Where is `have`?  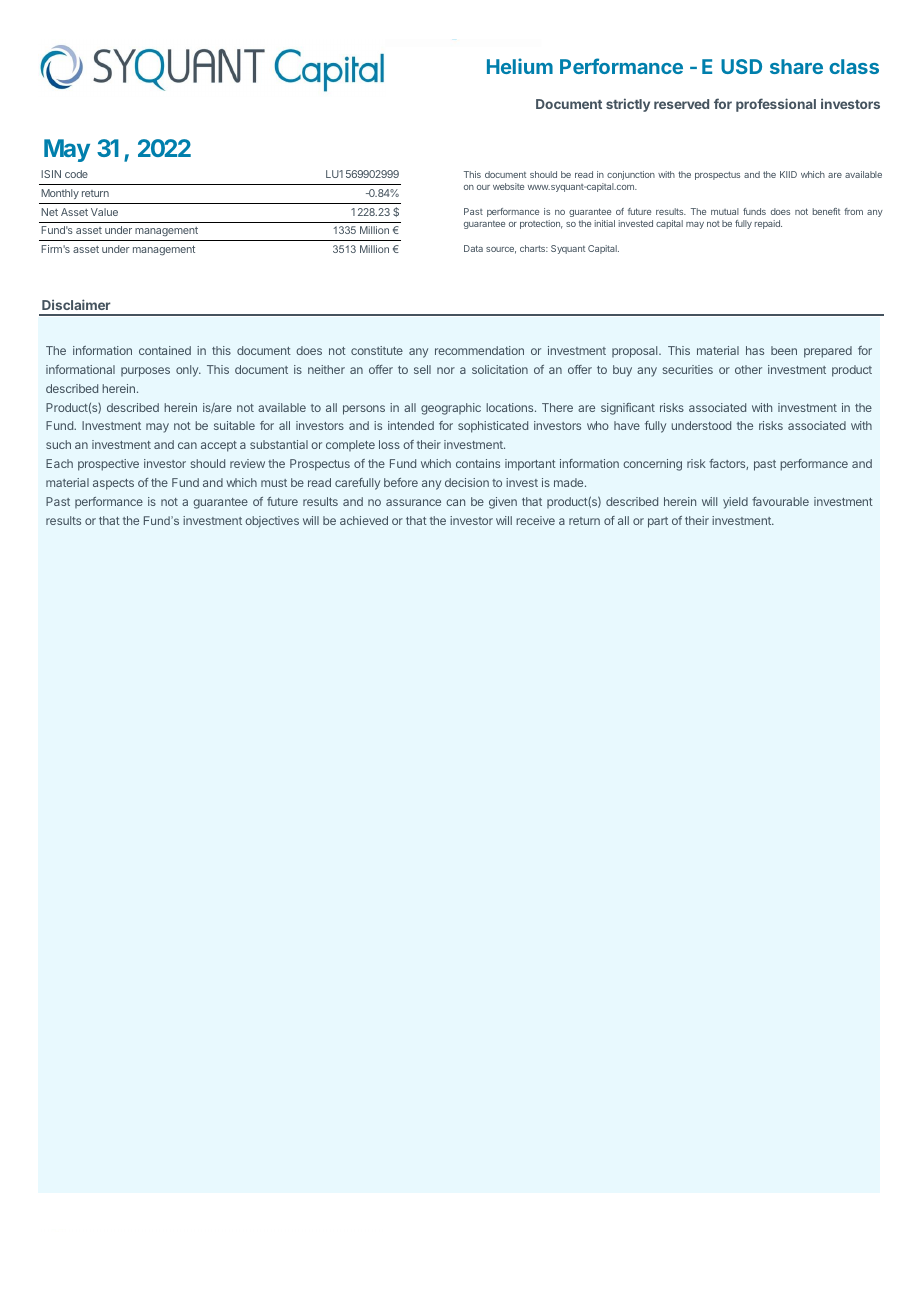 have is located at coordinates (627, 425).
